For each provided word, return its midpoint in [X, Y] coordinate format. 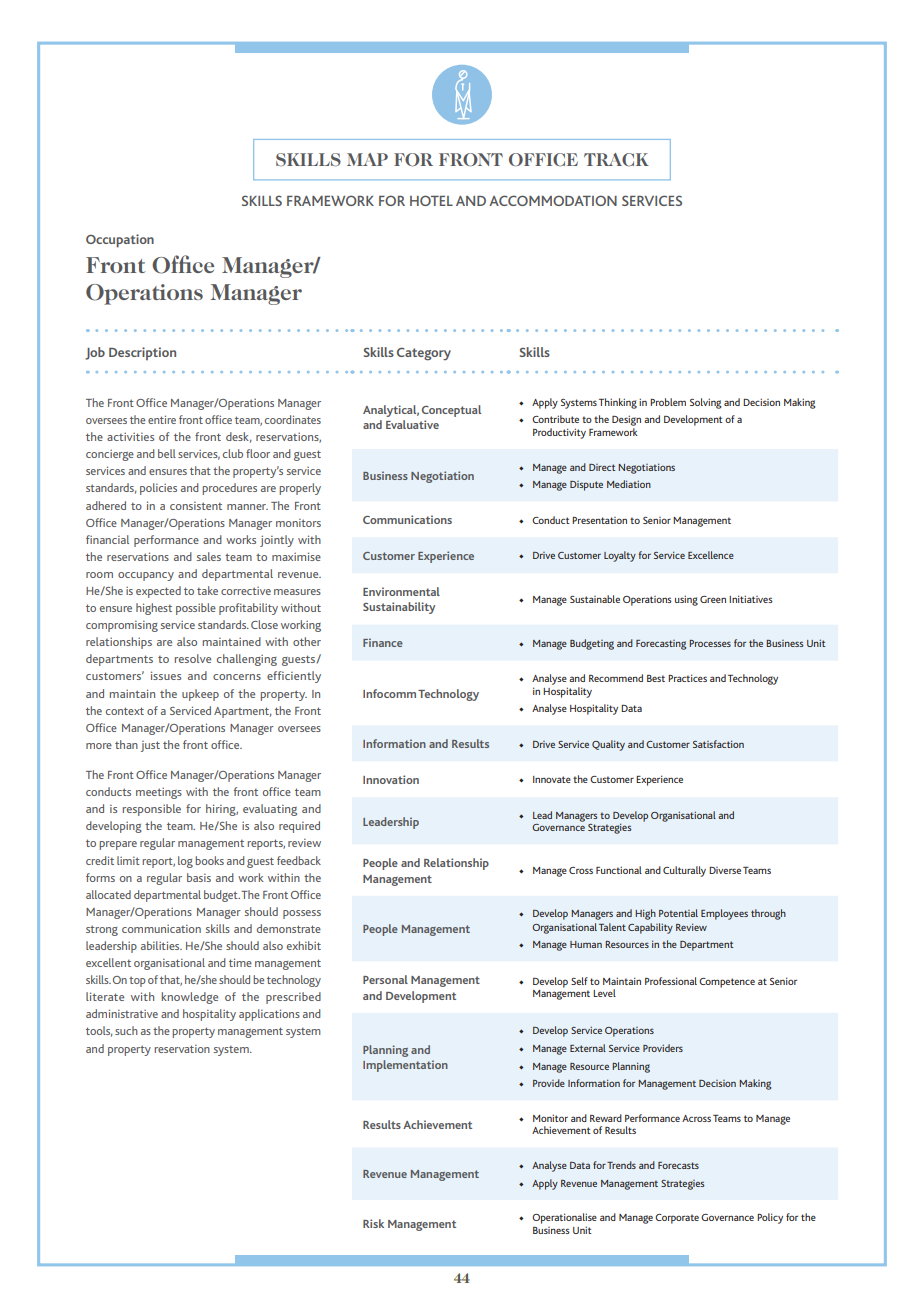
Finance [383, 642]
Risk [373, 1223]
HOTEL [431, 200]
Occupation [120, 241]
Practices [687, 678]
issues [166, 675]
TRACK [616, 160]
